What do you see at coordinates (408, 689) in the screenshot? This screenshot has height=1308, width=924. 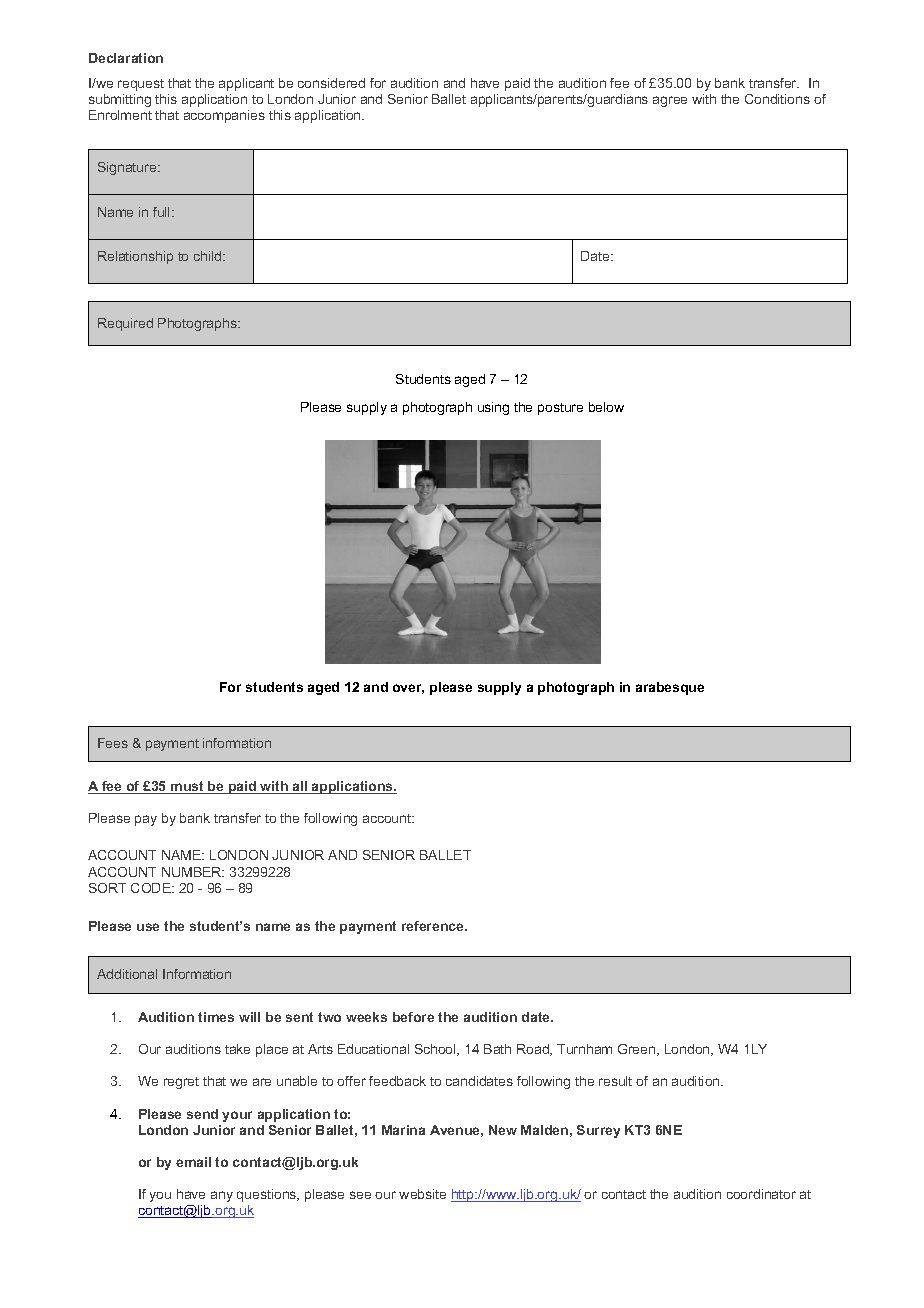 I see `over` at bounding box center [408, 689].
